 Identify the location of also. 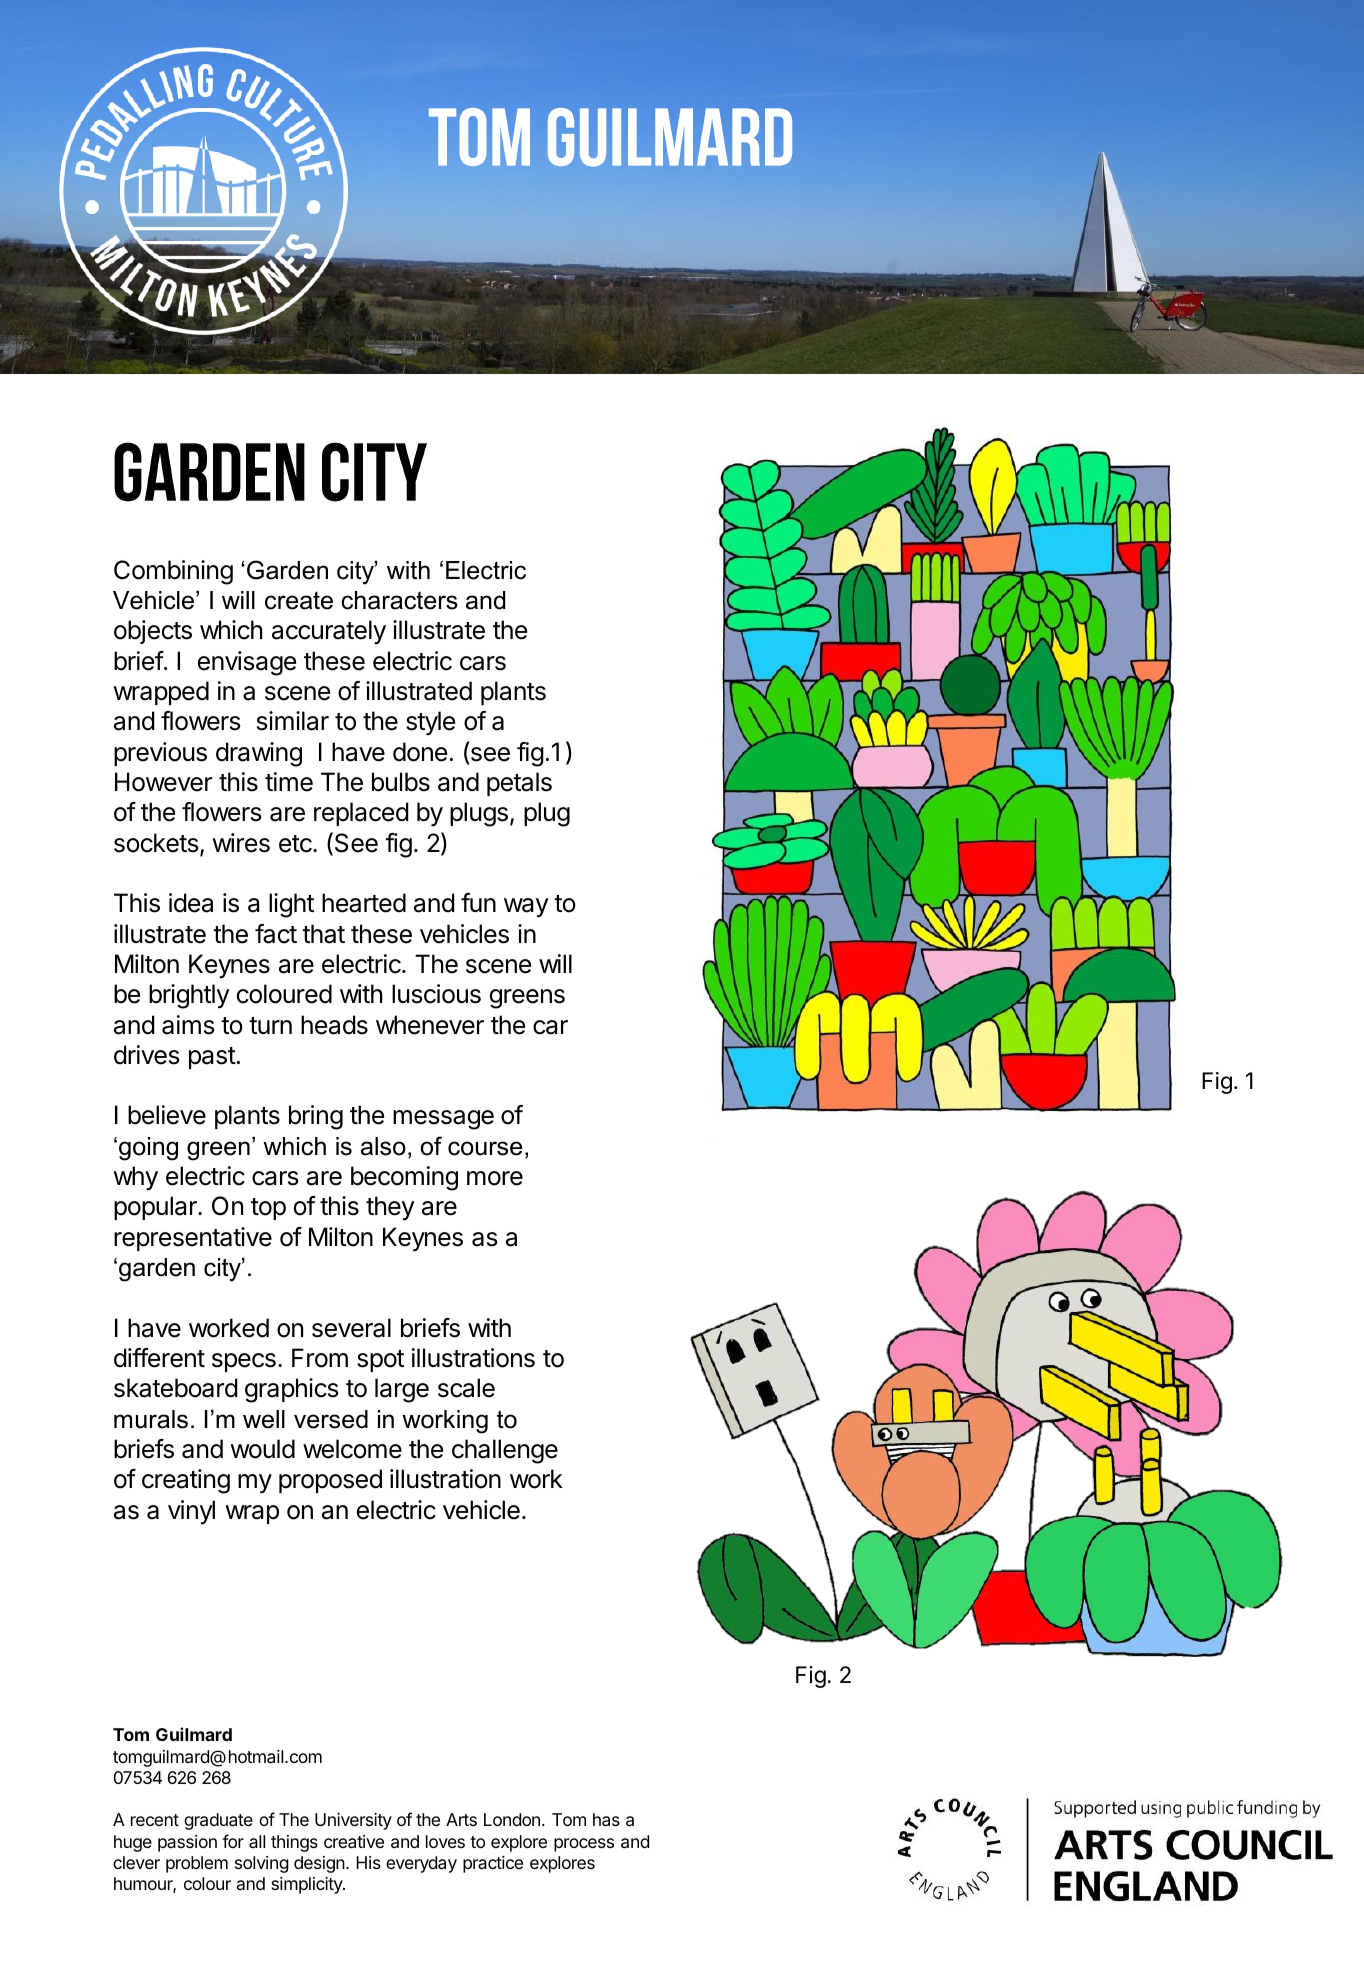
(383, 1146).
